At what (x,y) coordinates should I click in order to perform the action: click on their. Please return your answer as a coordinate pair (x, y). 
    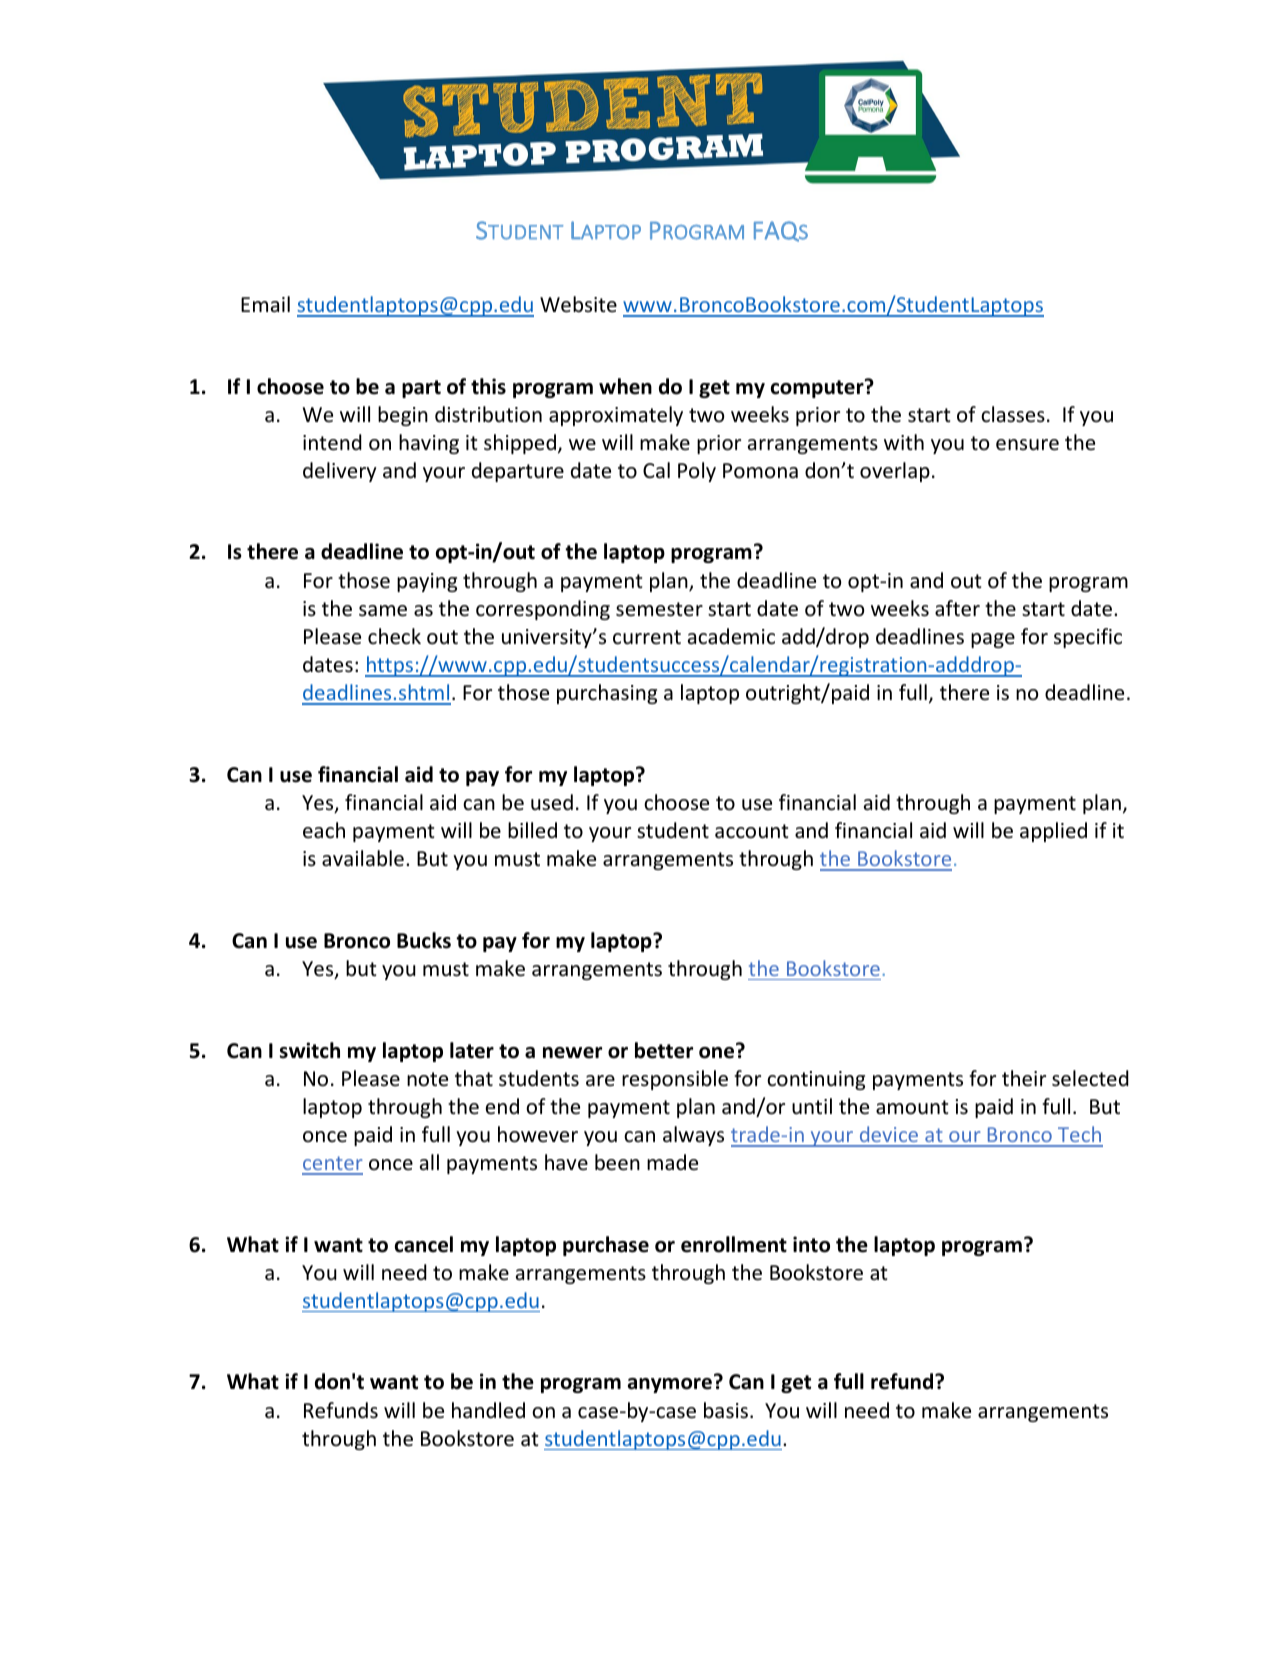
    Looking at the image, I should click on (1024, 1078).
